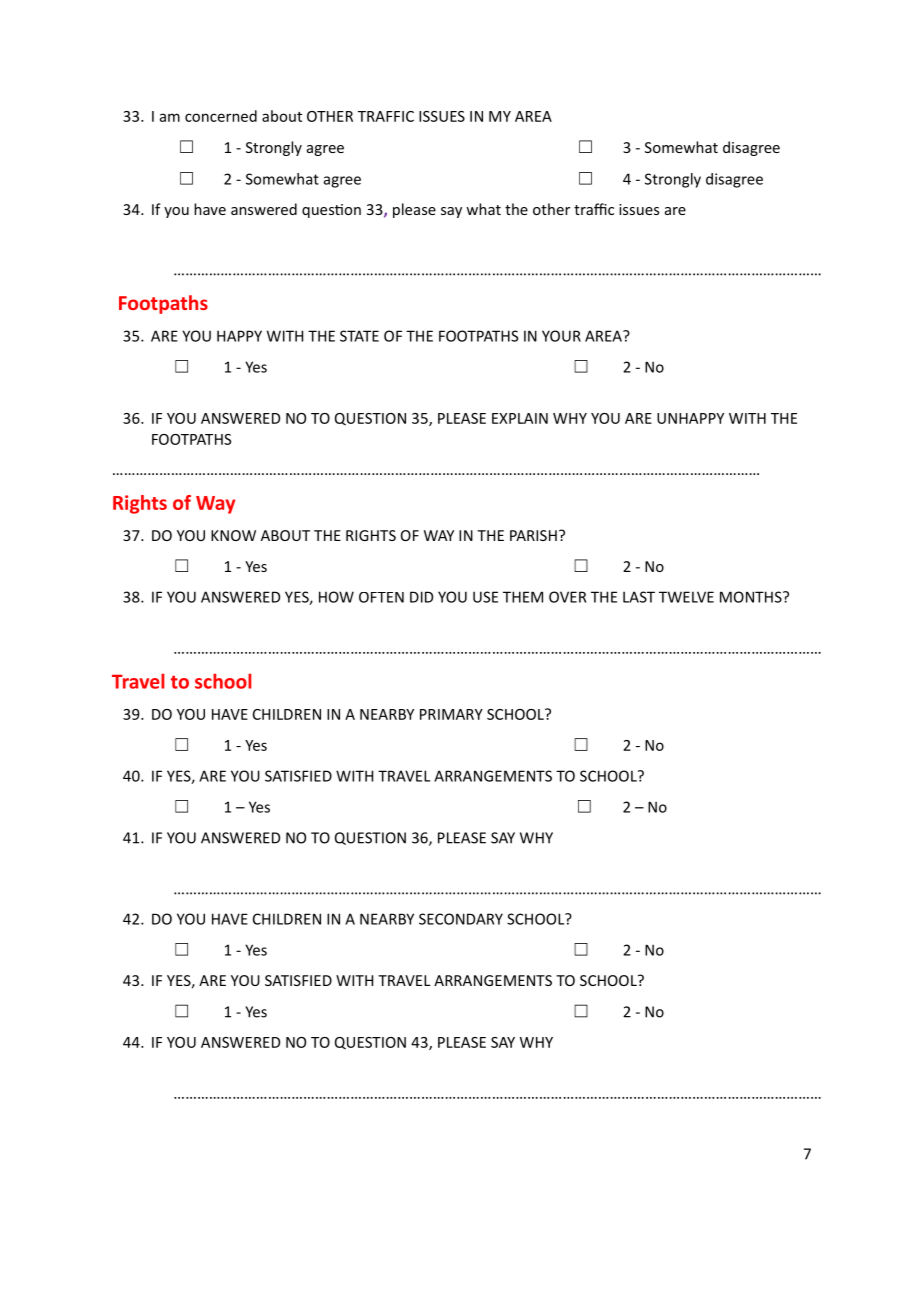  Describe the element at coordinates (221, 116) in the page. I see `concerned` at that location.
